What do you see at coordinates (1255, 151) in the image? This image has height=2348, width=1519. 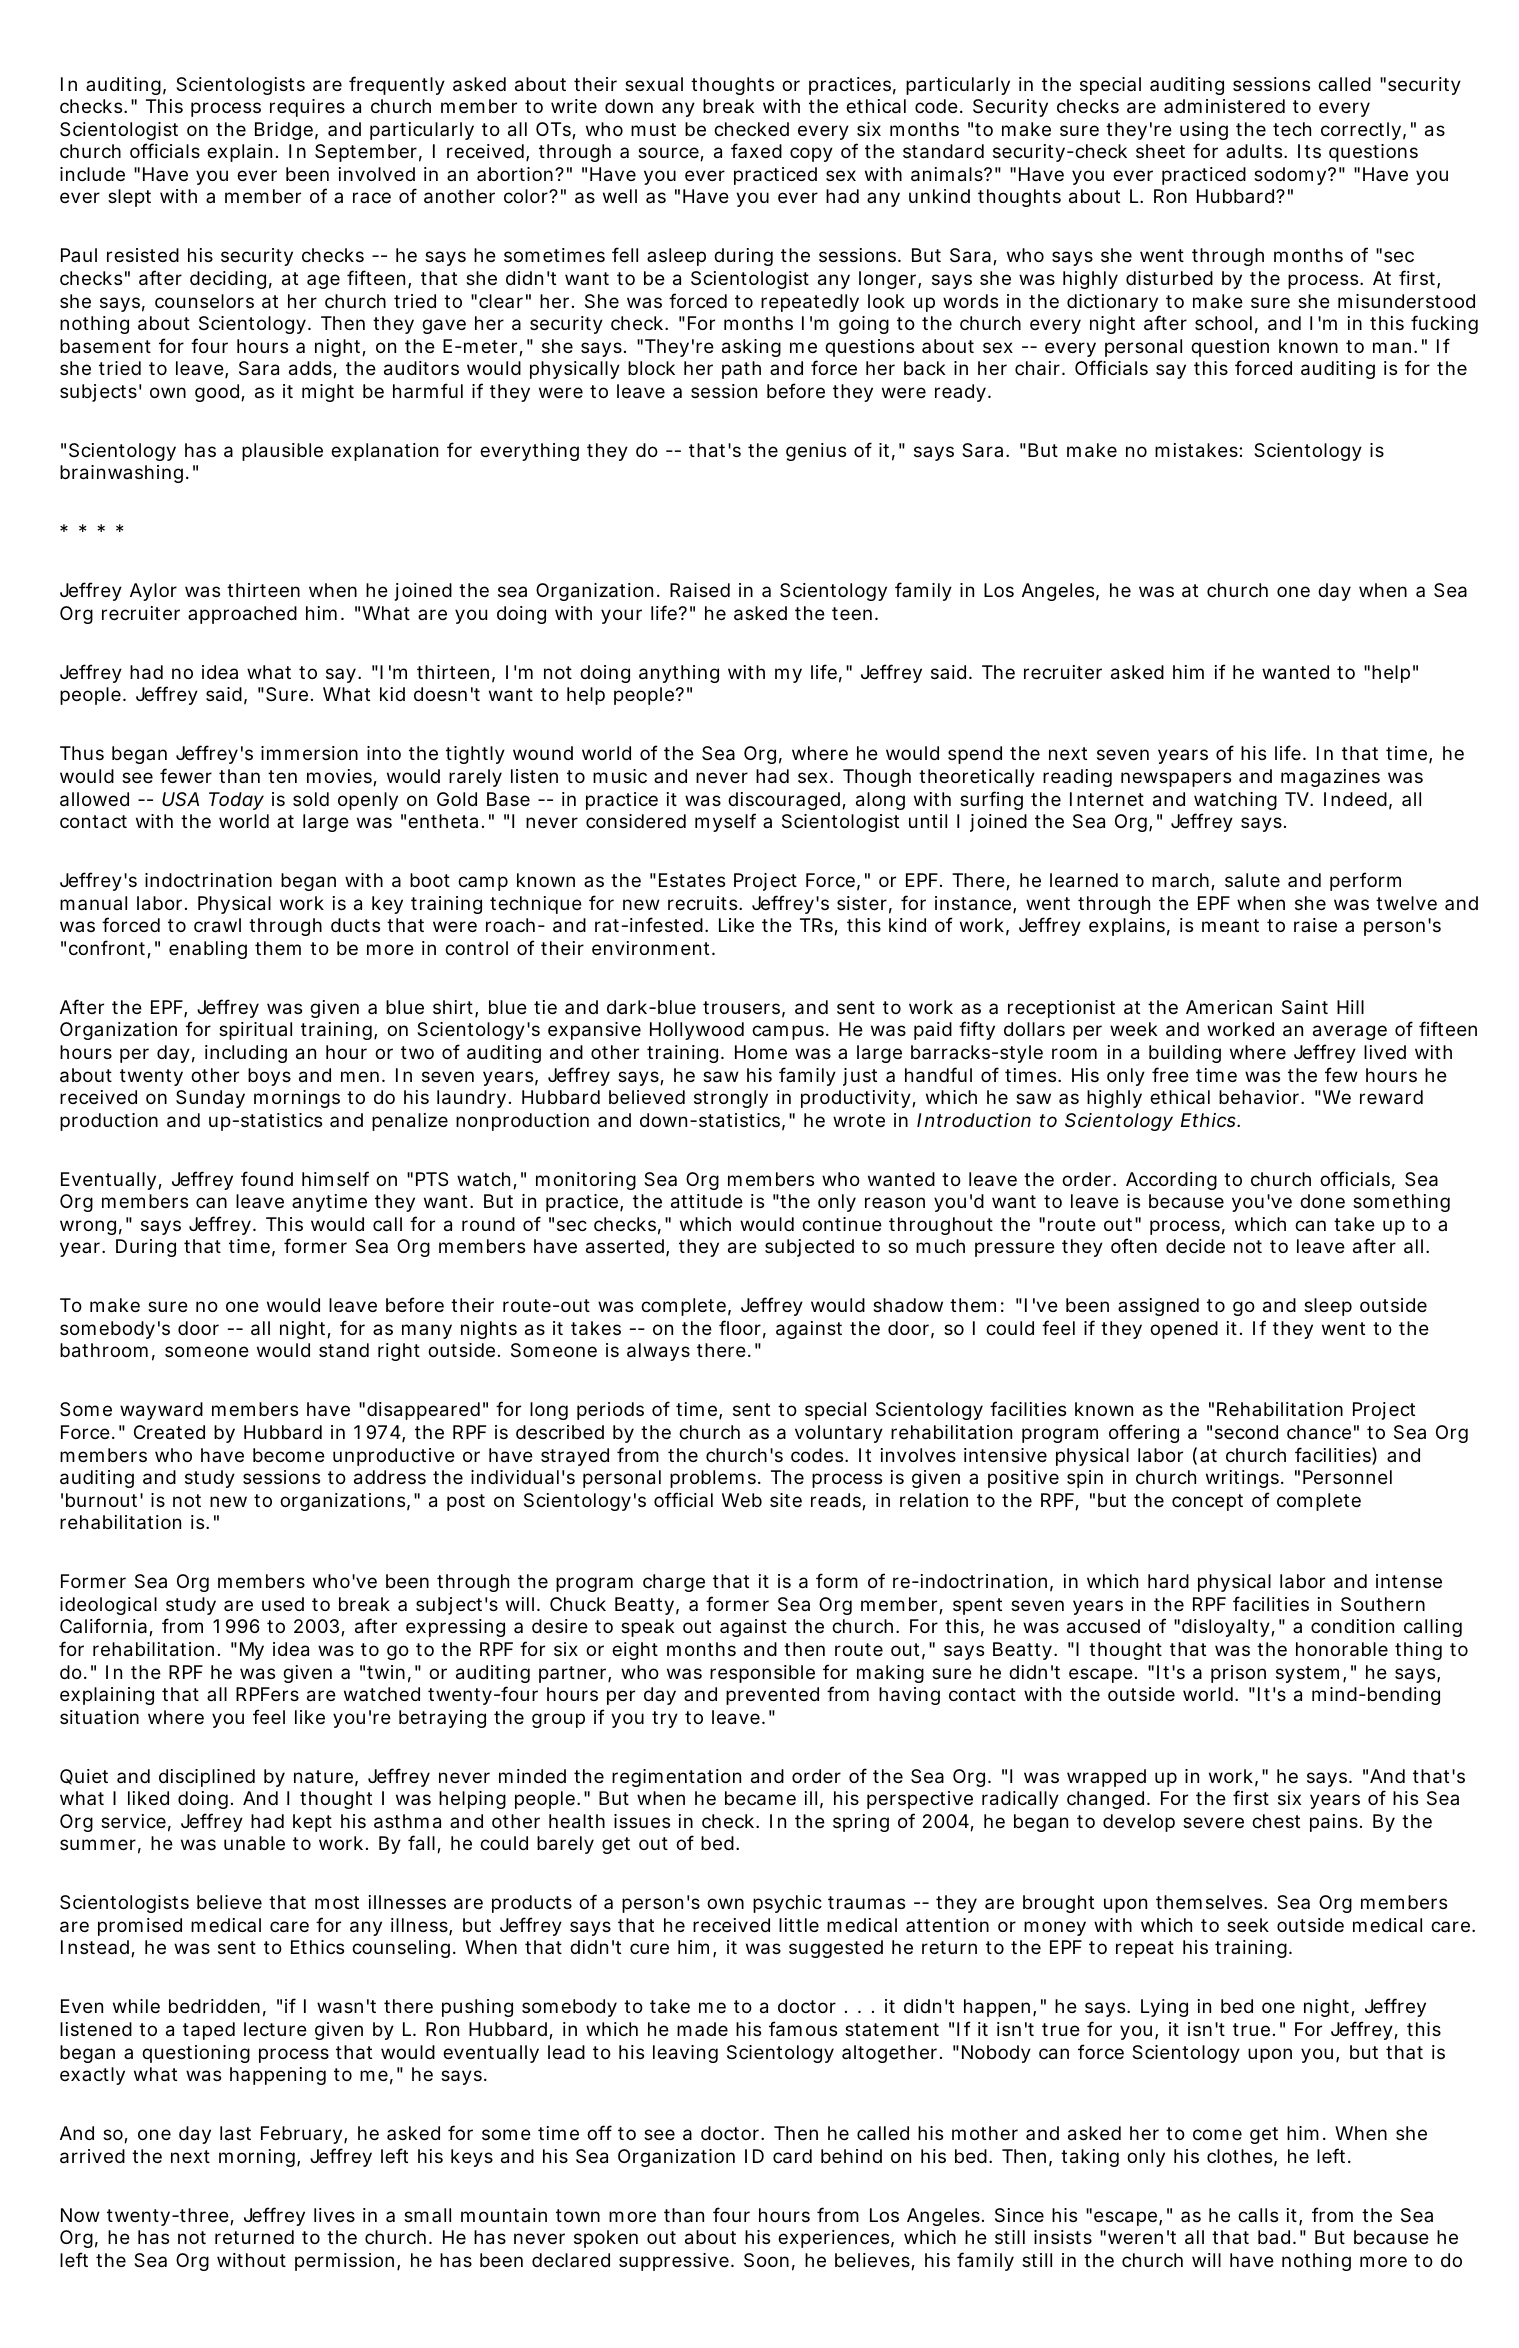 I see `adults` at bounding box center [1255, 151].
